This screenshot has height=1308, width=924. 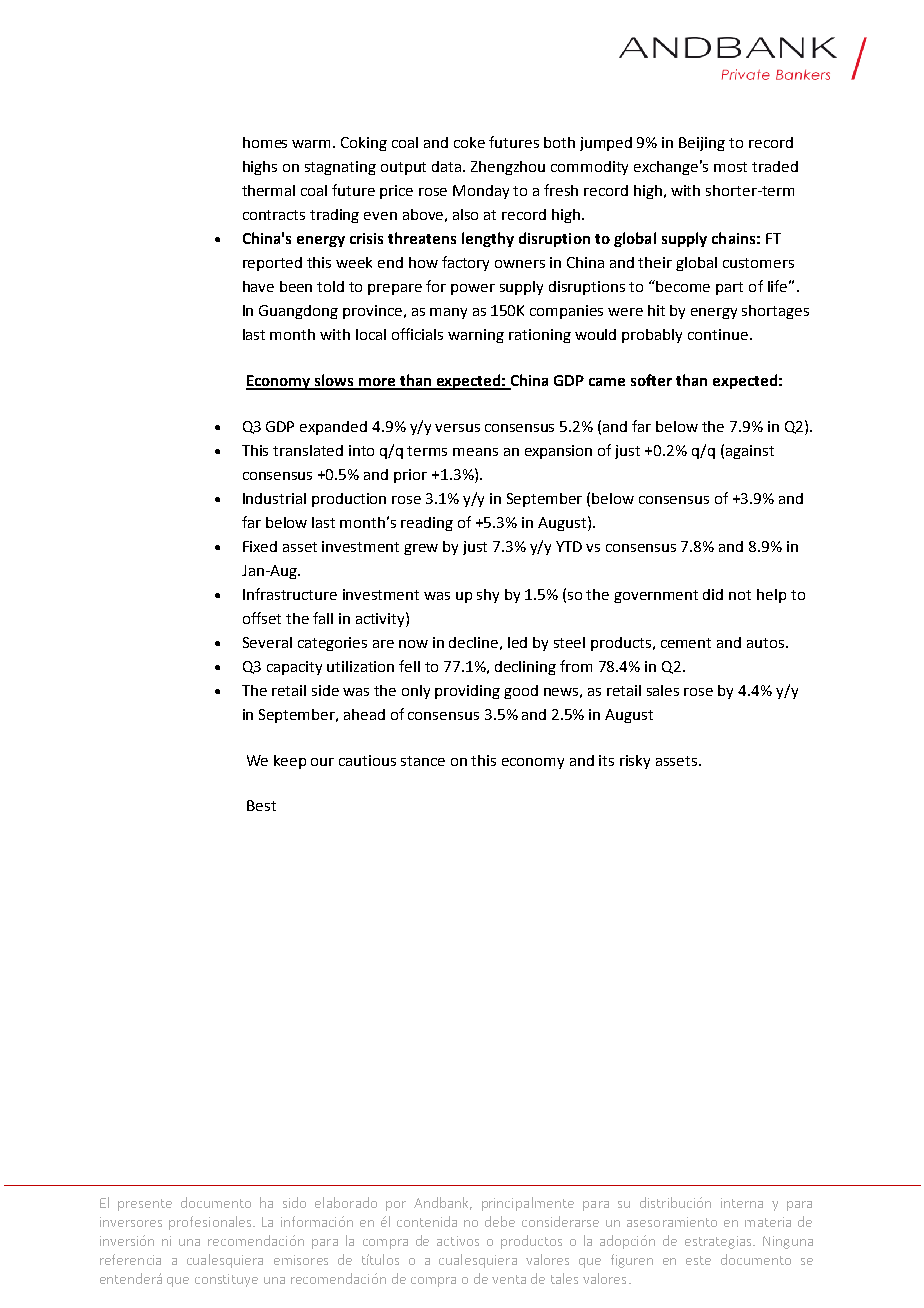 I want to click on tales, so click(x=564, y=1278).
